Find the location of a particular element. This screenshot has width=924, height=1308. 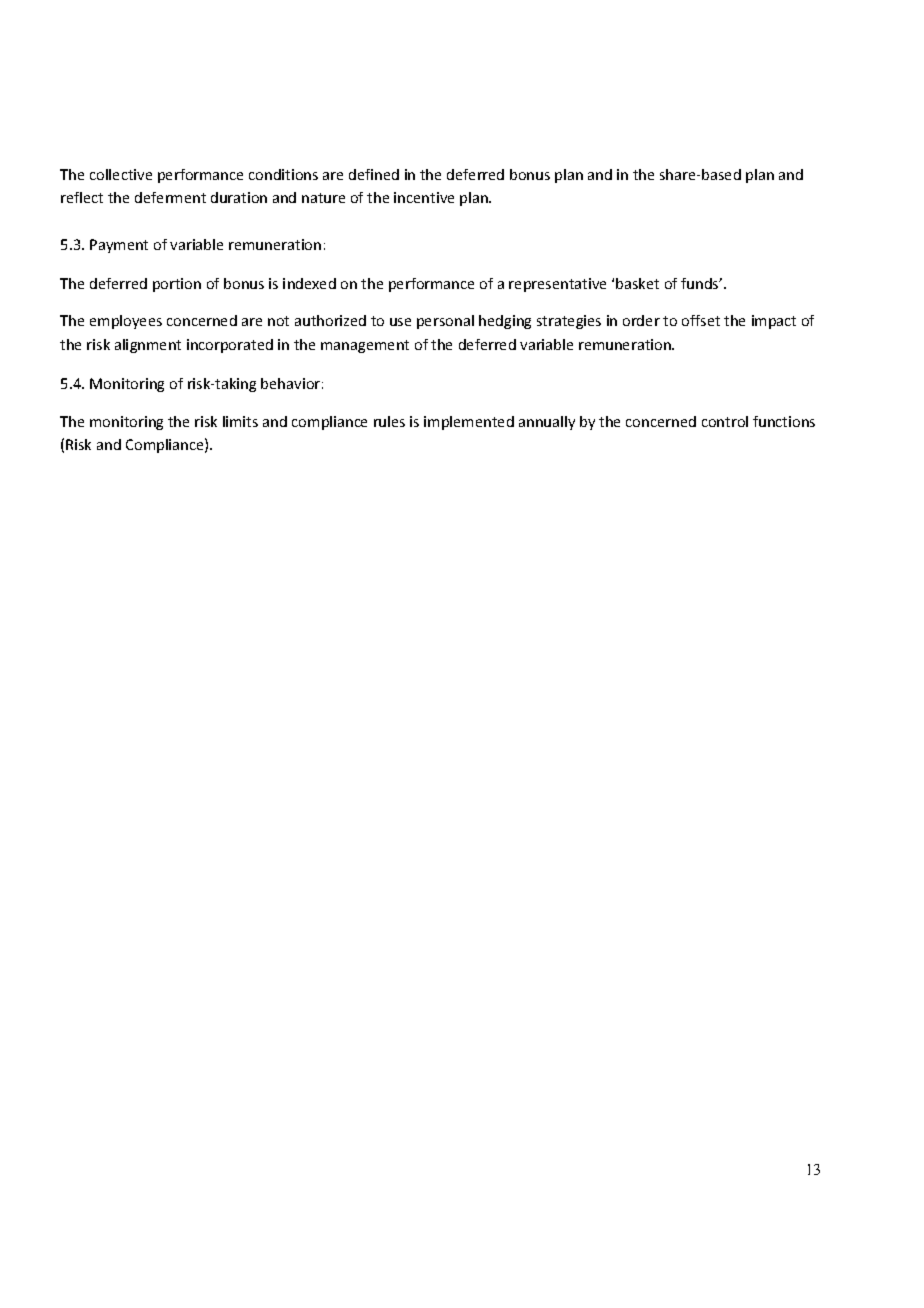

alignment is located at coordinates (148, 346).
